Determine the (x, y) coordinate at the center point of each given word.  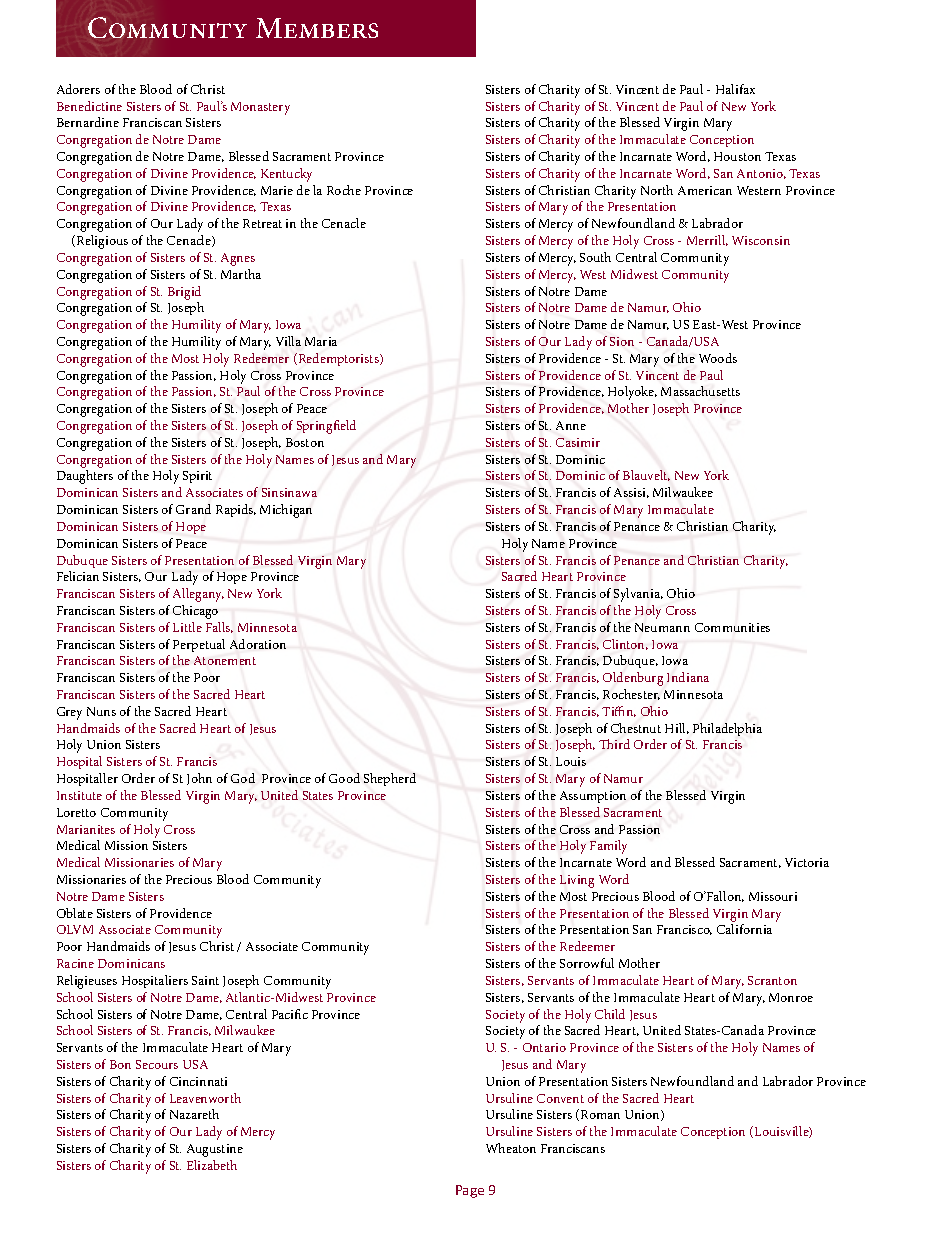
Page (470, 1191)
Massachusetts (700, 391)
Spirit (197, 477)
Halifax (735, 89)
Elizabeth (212, 1165)
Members (317, 28)
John (199, 779)
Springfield (326, 427)
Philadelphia (727, 729)
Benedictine (89, 106)
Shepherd (390, 779)
